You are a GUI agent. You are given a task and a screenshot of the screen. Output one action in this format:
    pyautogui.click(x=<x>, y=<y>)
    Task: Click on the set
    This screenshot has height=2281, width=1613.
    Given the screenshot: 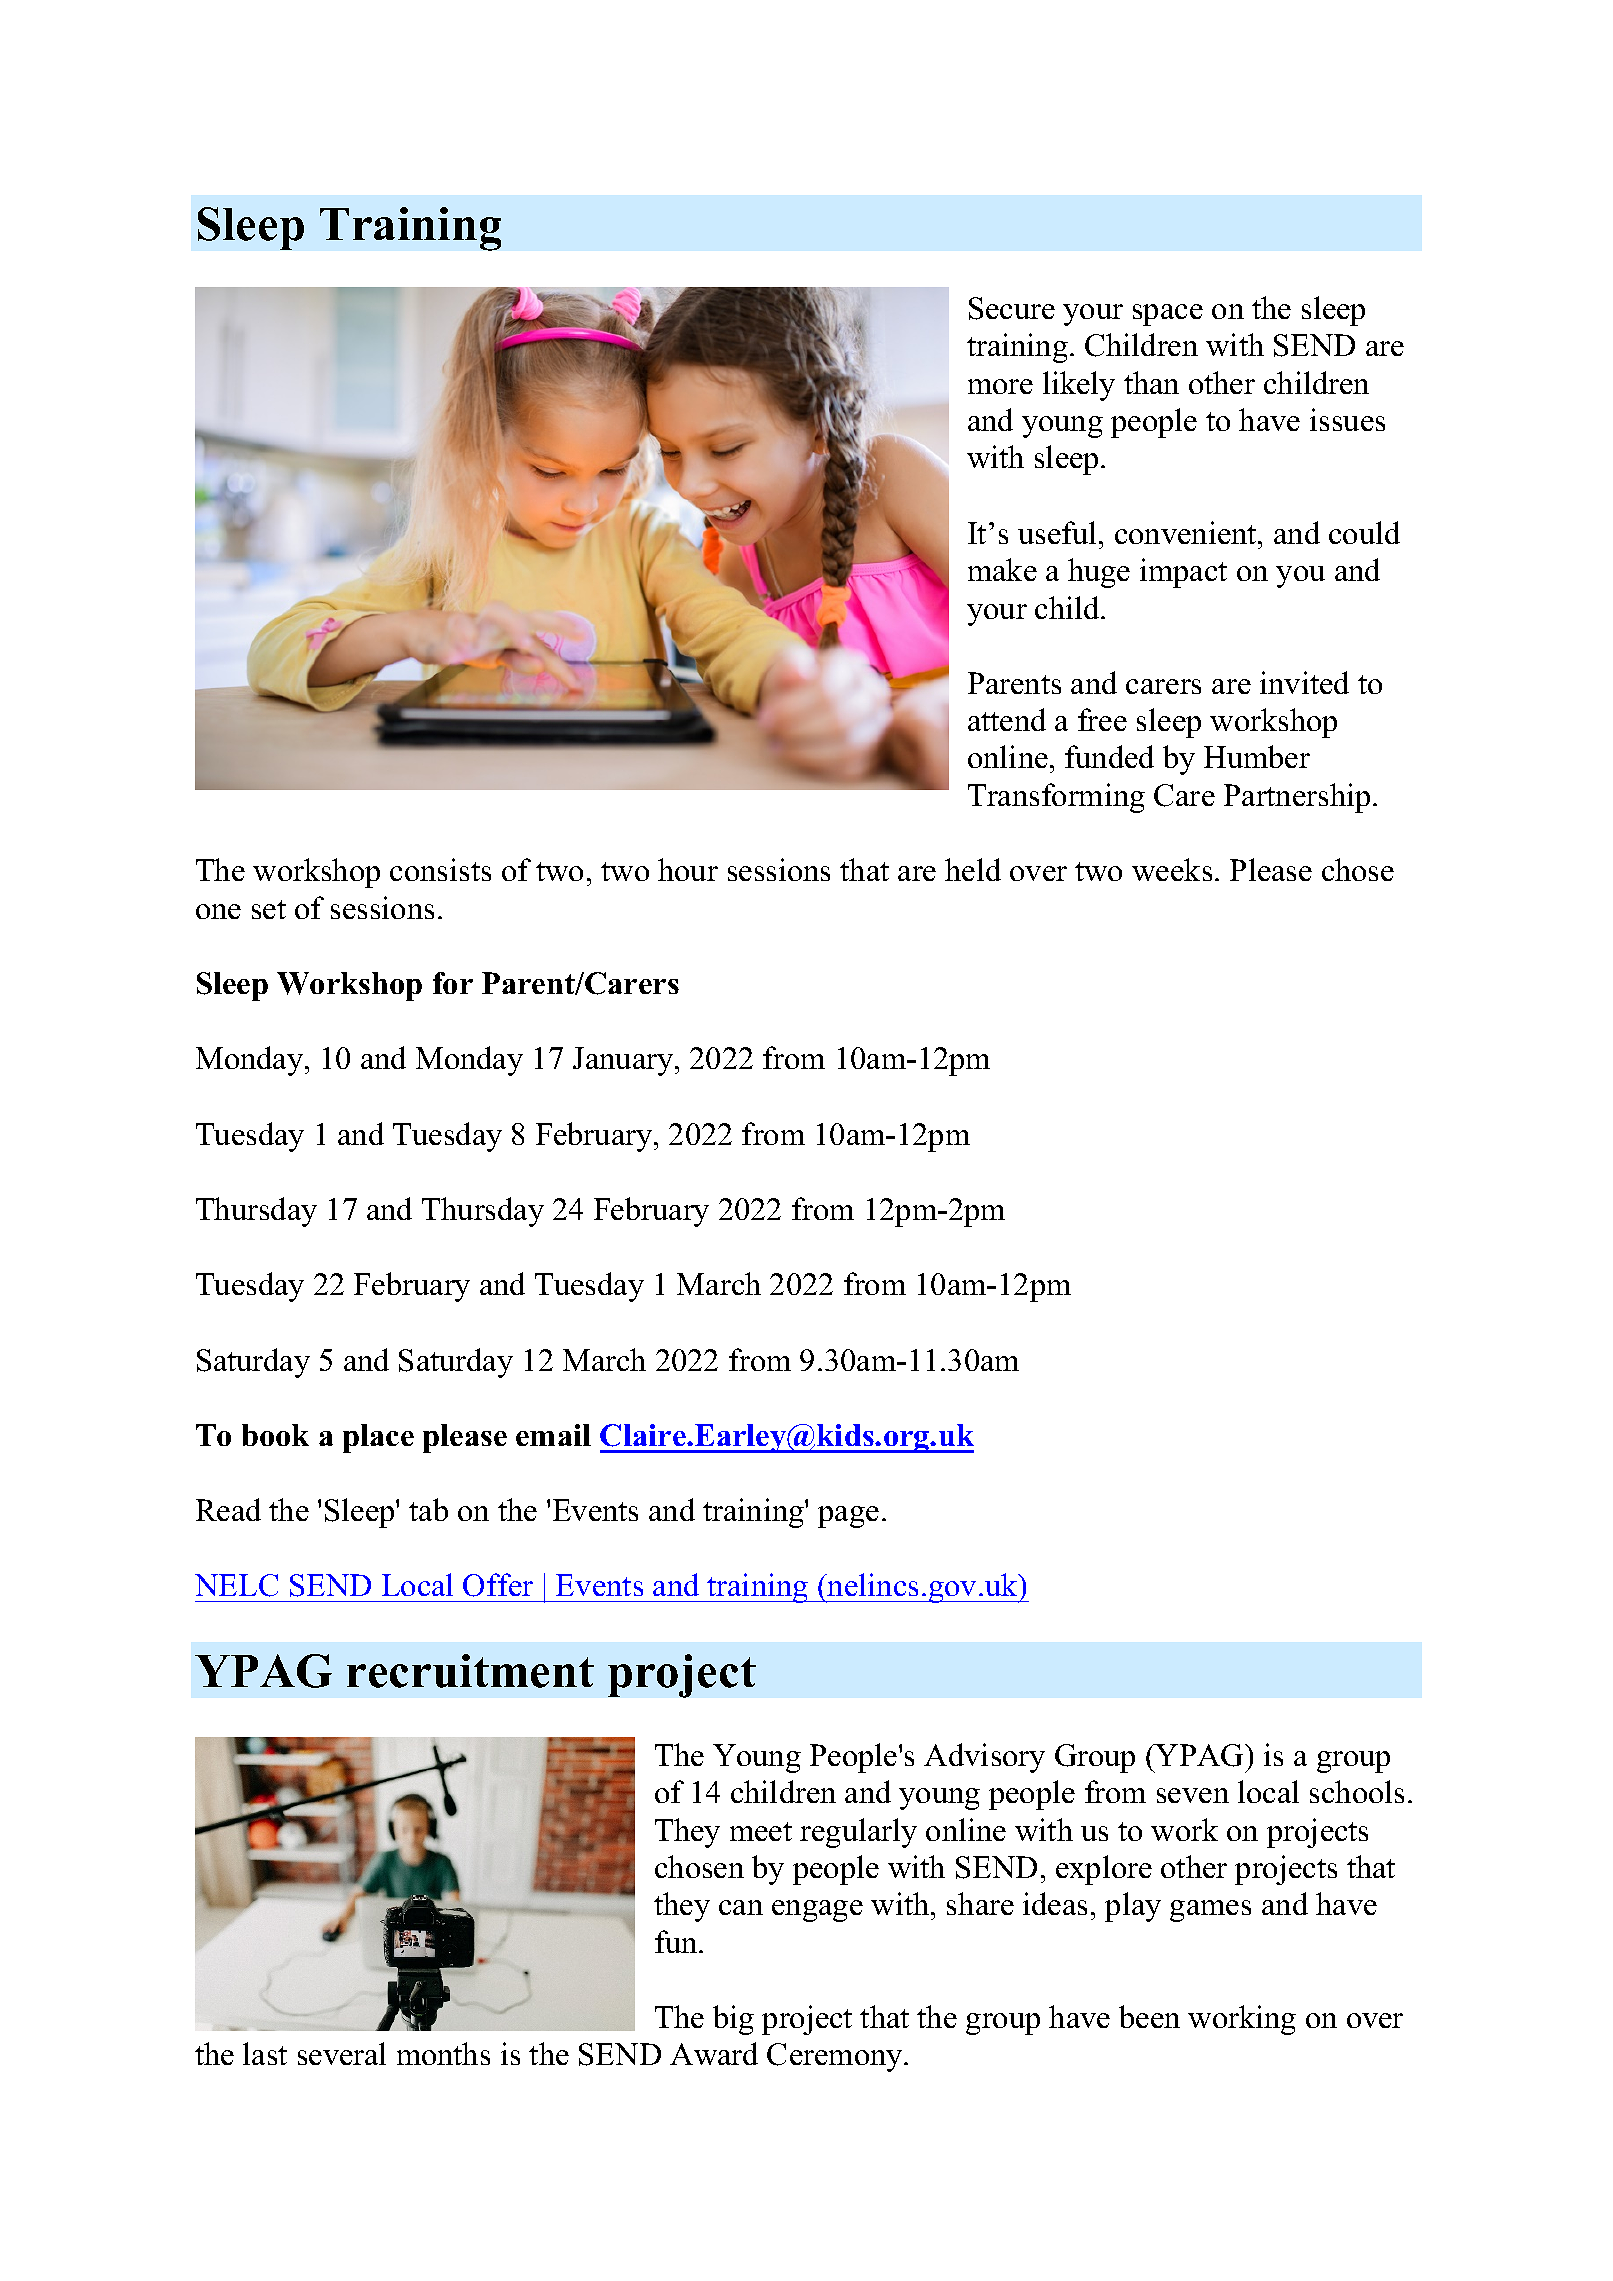 What is the action you would take?
    pyautogui.click(x=269, y=909)
